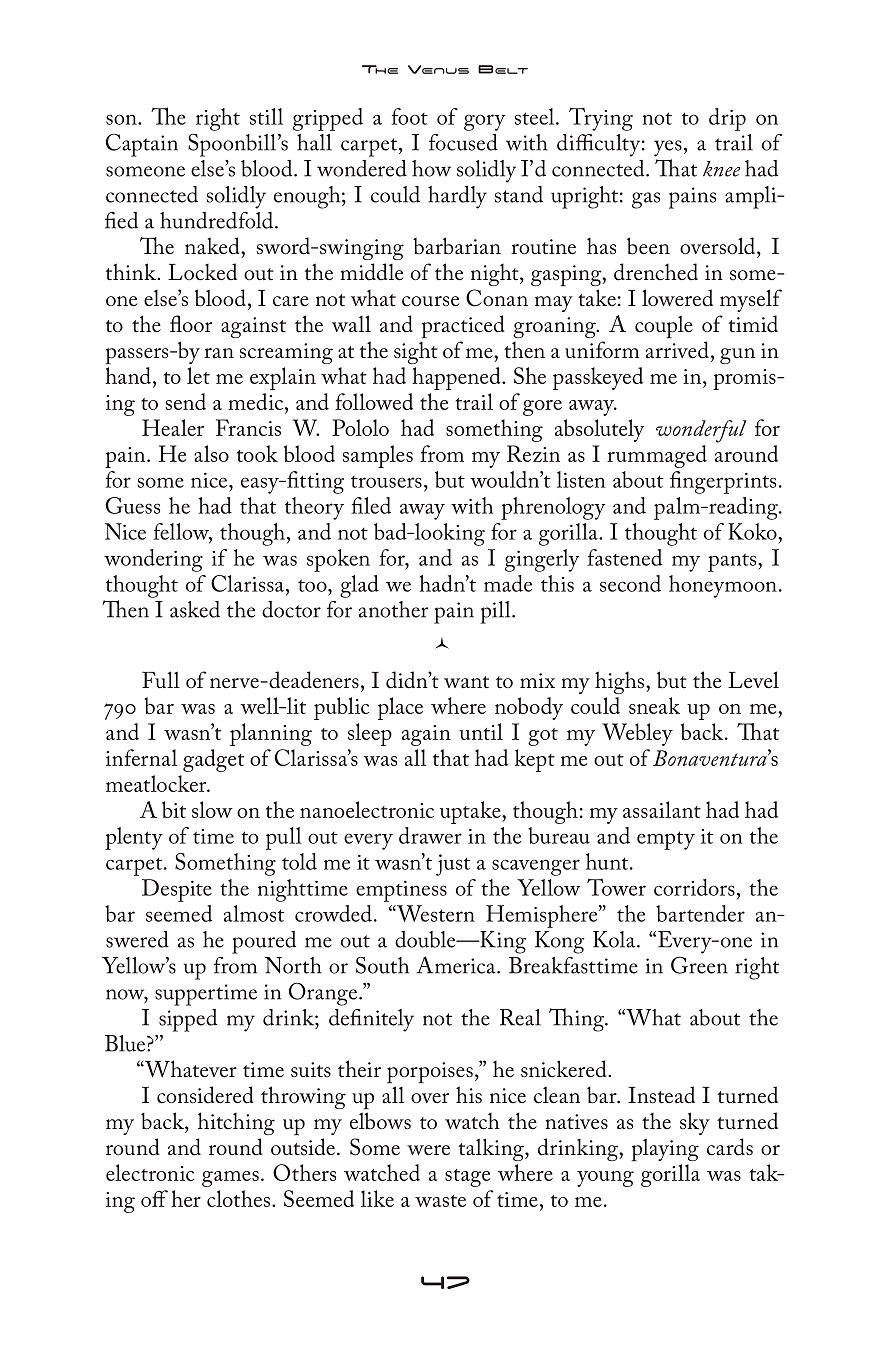 The width and height of the screenshot is (896, 1345). I want to click on still, so click(266, 116).
